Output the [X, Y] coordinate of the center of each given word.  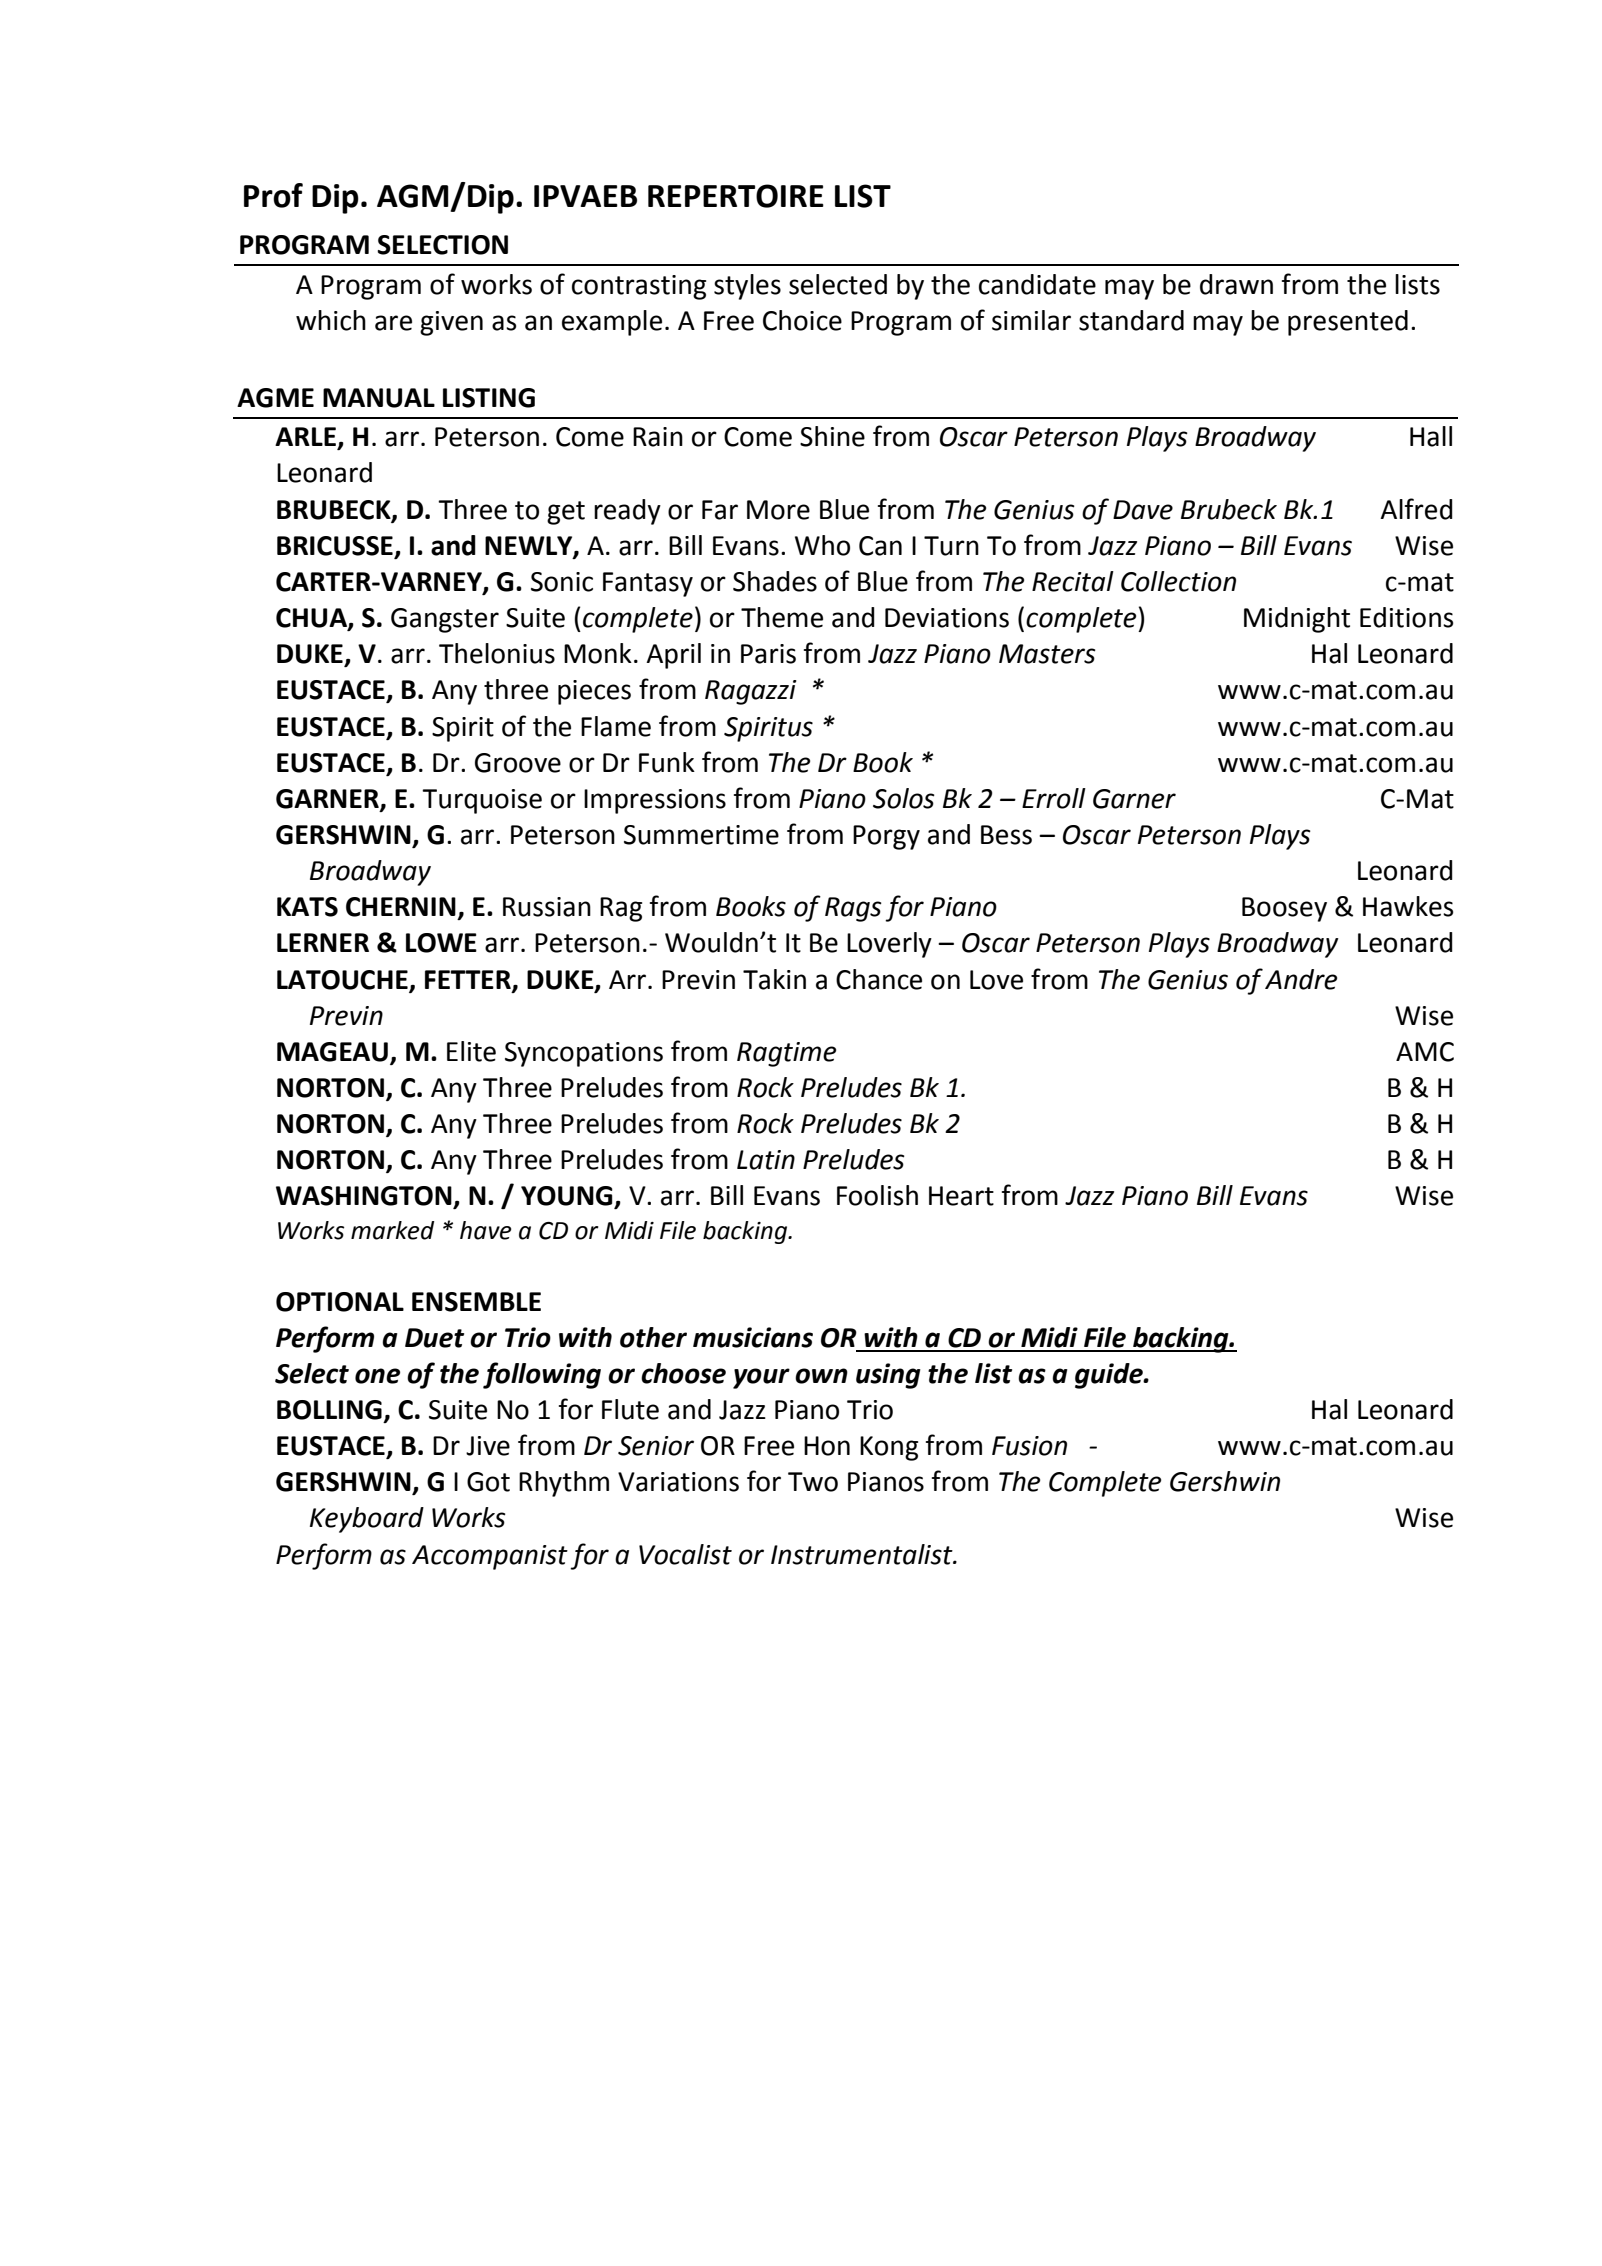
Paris [768, 654]
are [393, 323]
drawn [1236, 284]
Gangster [445, 620]
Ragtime [786, 1054]
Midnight [1297, 620]
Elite [471, 1051]
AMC [1425, 1052]
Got [488, 1482]
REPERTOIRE [736, 196]
